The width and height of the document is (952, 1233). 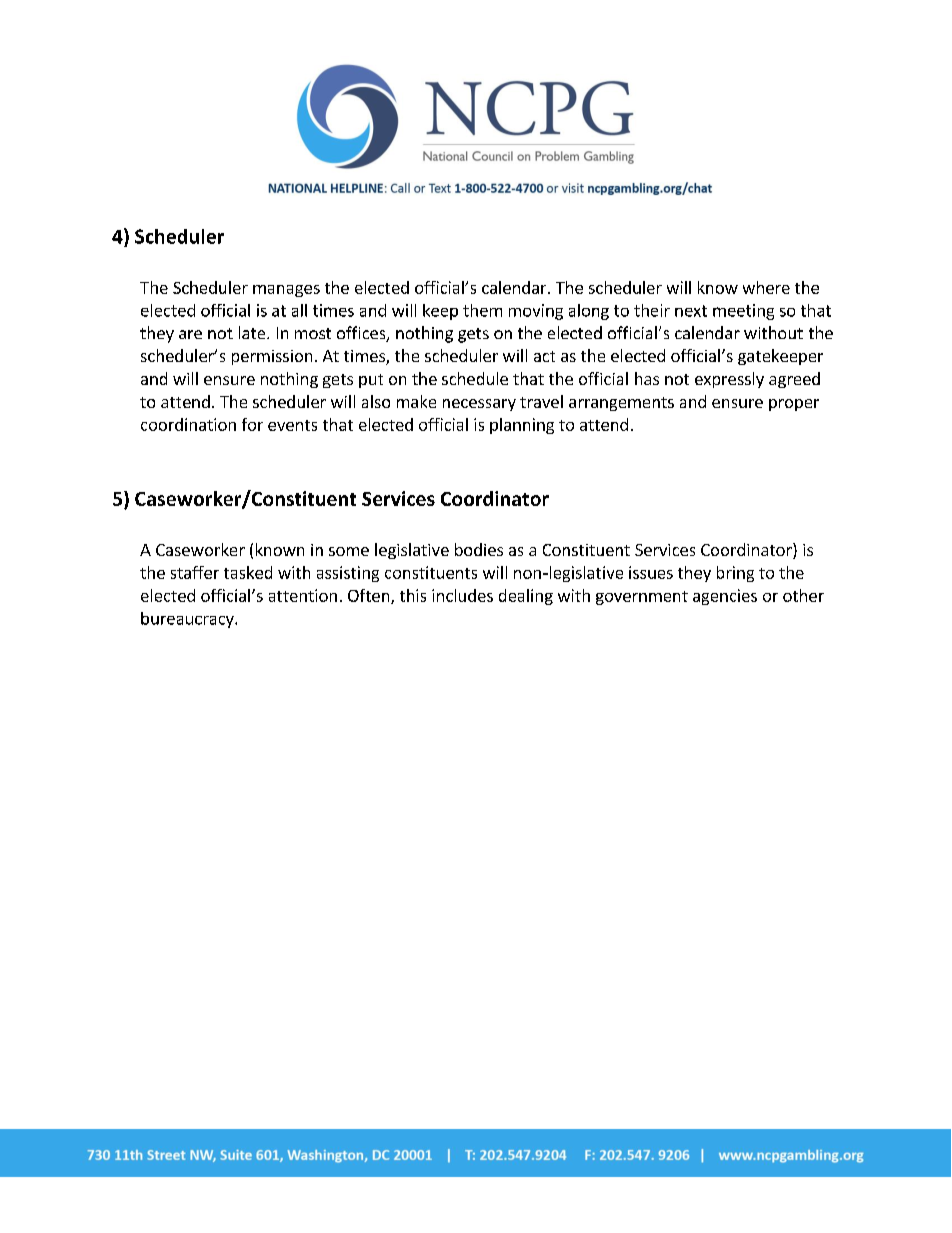 I want to click on them, so click(x=482, y=310).
